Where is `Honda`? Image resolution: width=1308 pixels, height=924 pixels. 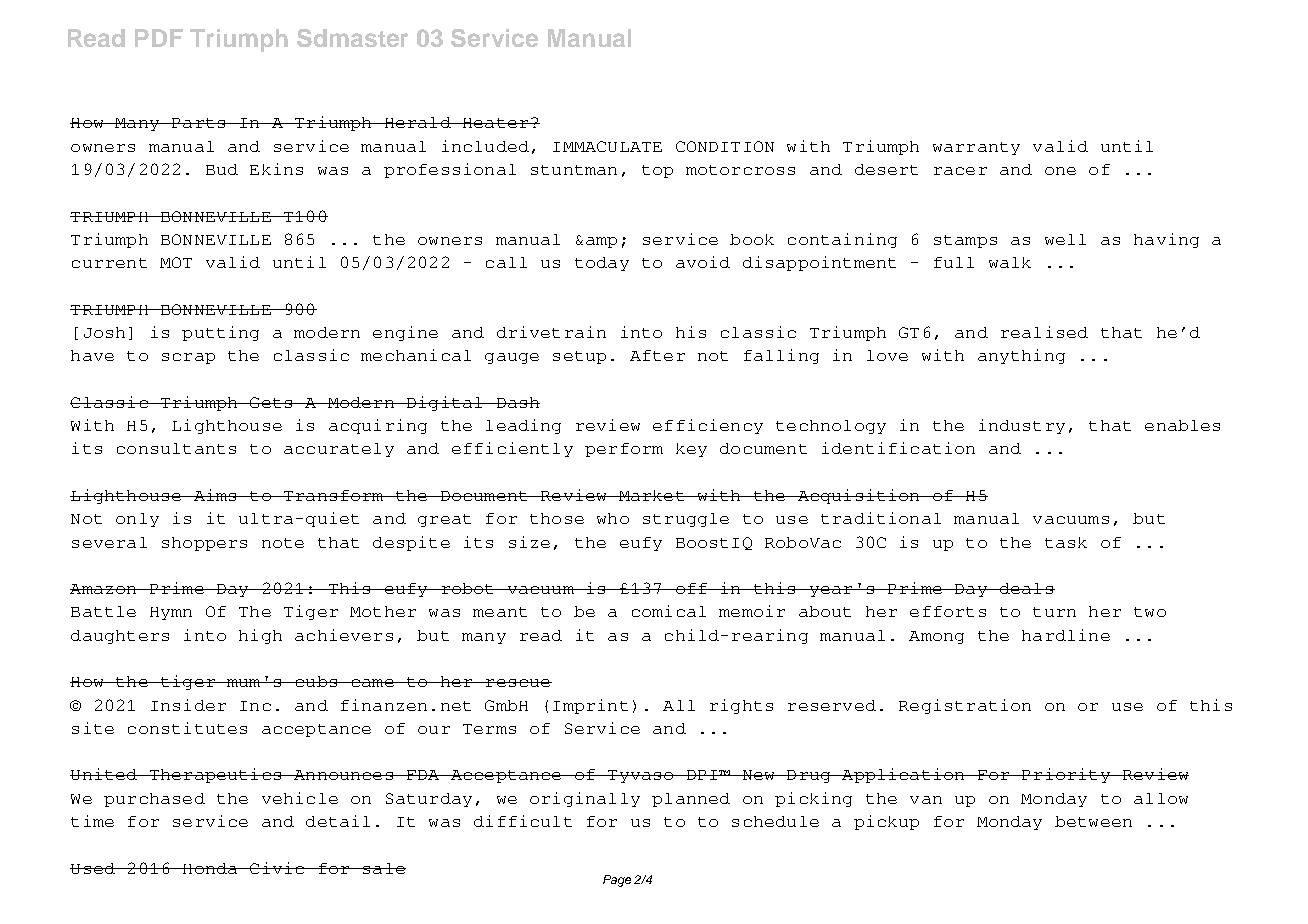 Honda is located at coordinates (210, 868).
